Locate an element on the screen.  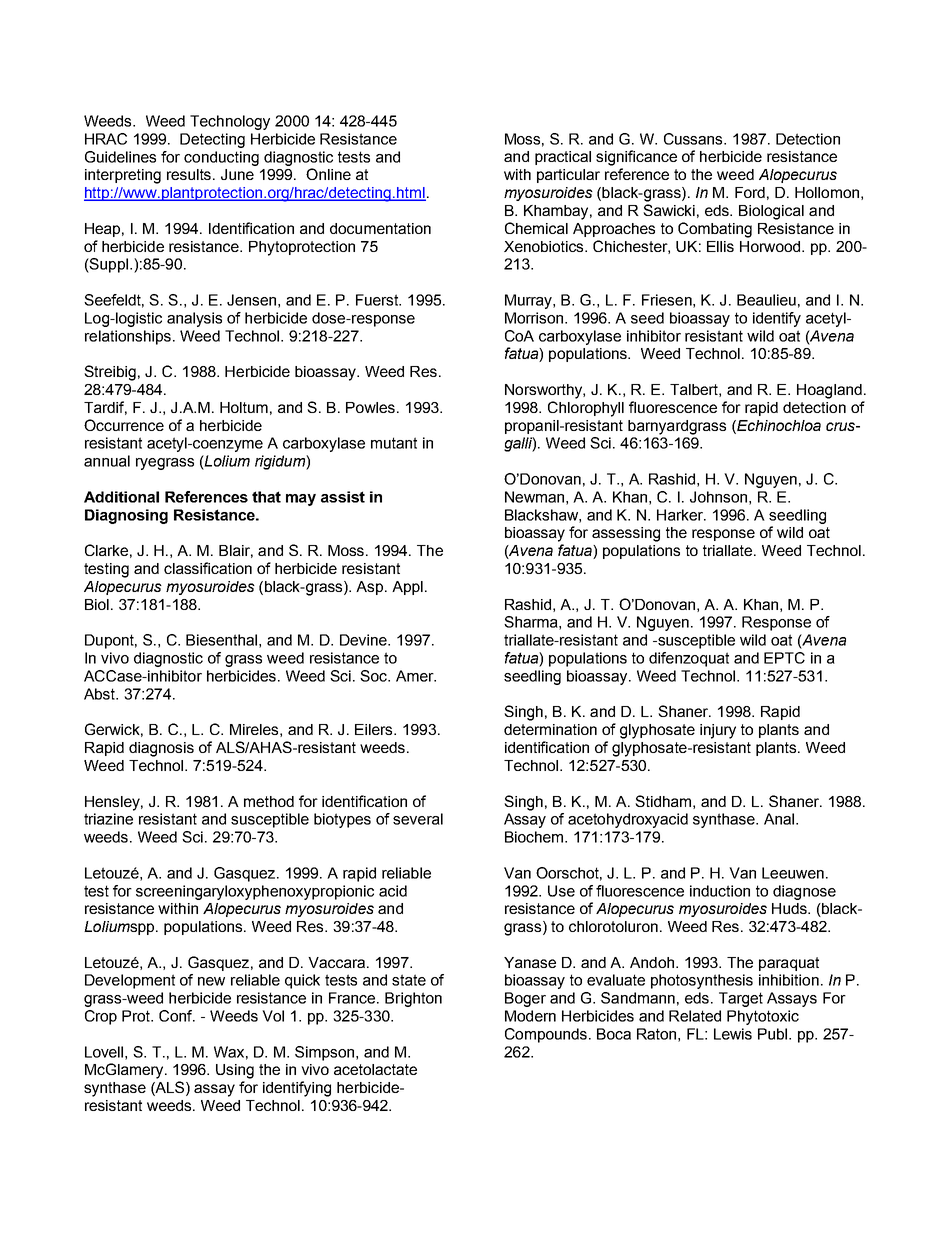
results is located at coordinates (190, 174).
